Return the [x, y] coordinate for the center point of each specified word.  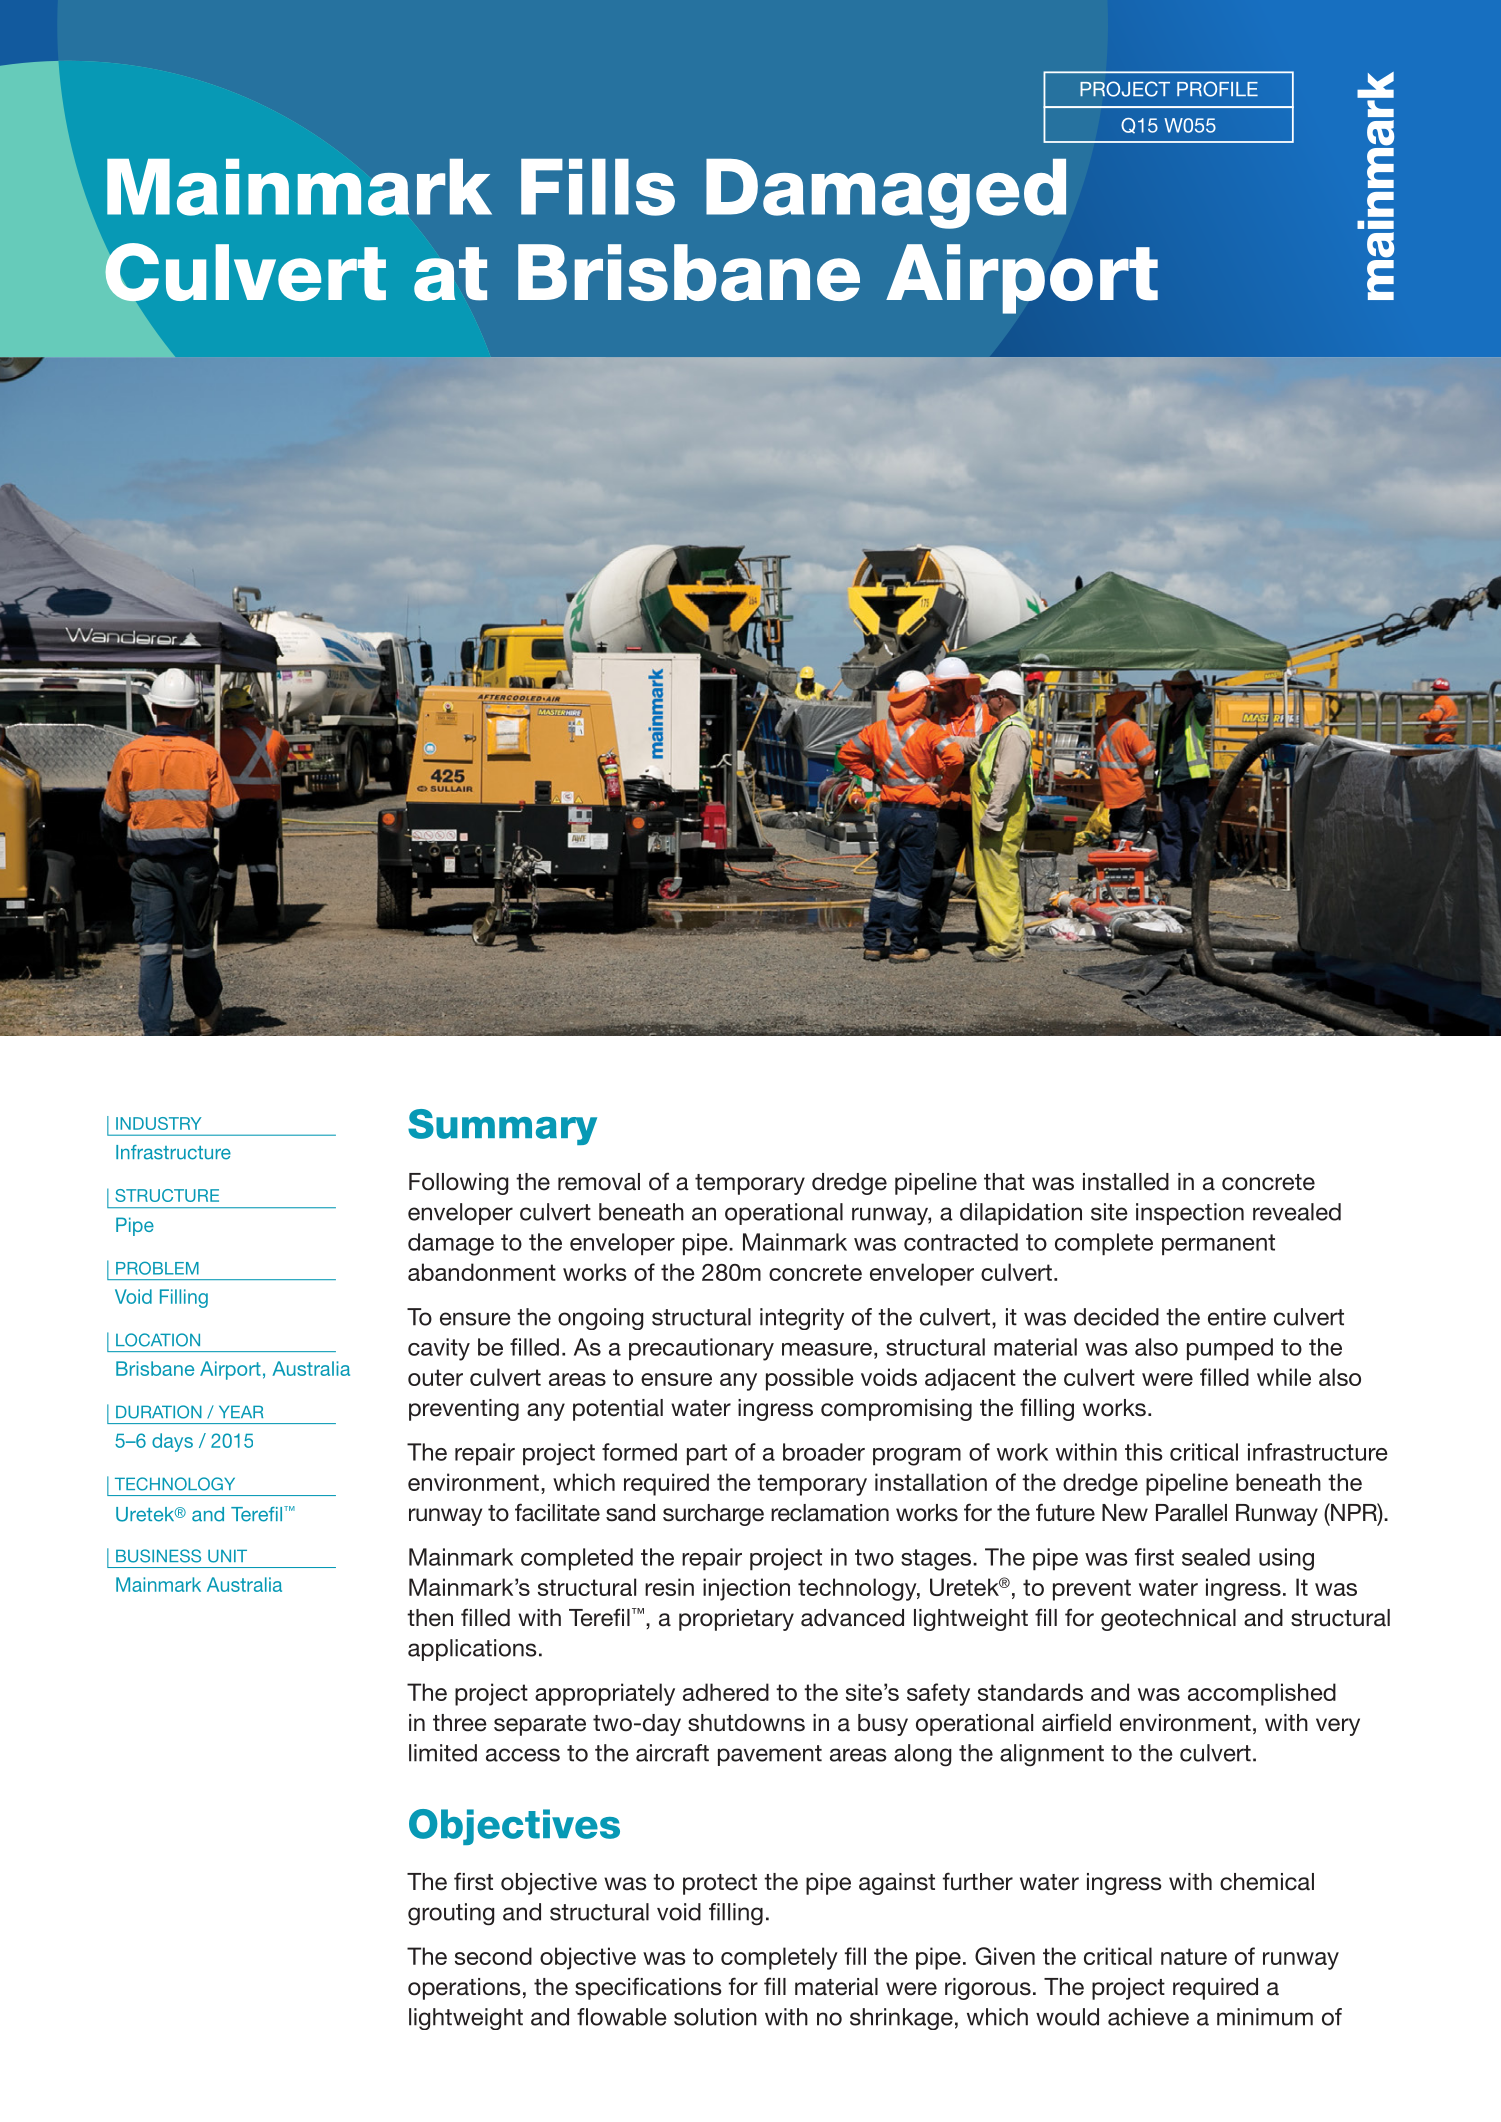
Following [458, 1184]
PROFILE [1217, 89]
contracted [961, 1242]
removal [599, 1182]
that [1004, 1182]
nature [1194, 1956]
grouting [451, 1914]
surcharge [713, 1515]
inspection [1190, 1214]
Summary [502, 1127]
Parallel [1191, 1513]
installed [1126, 1182]
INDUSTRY [158, 1123]
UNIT [227, 1556]
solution [715, 2017]
